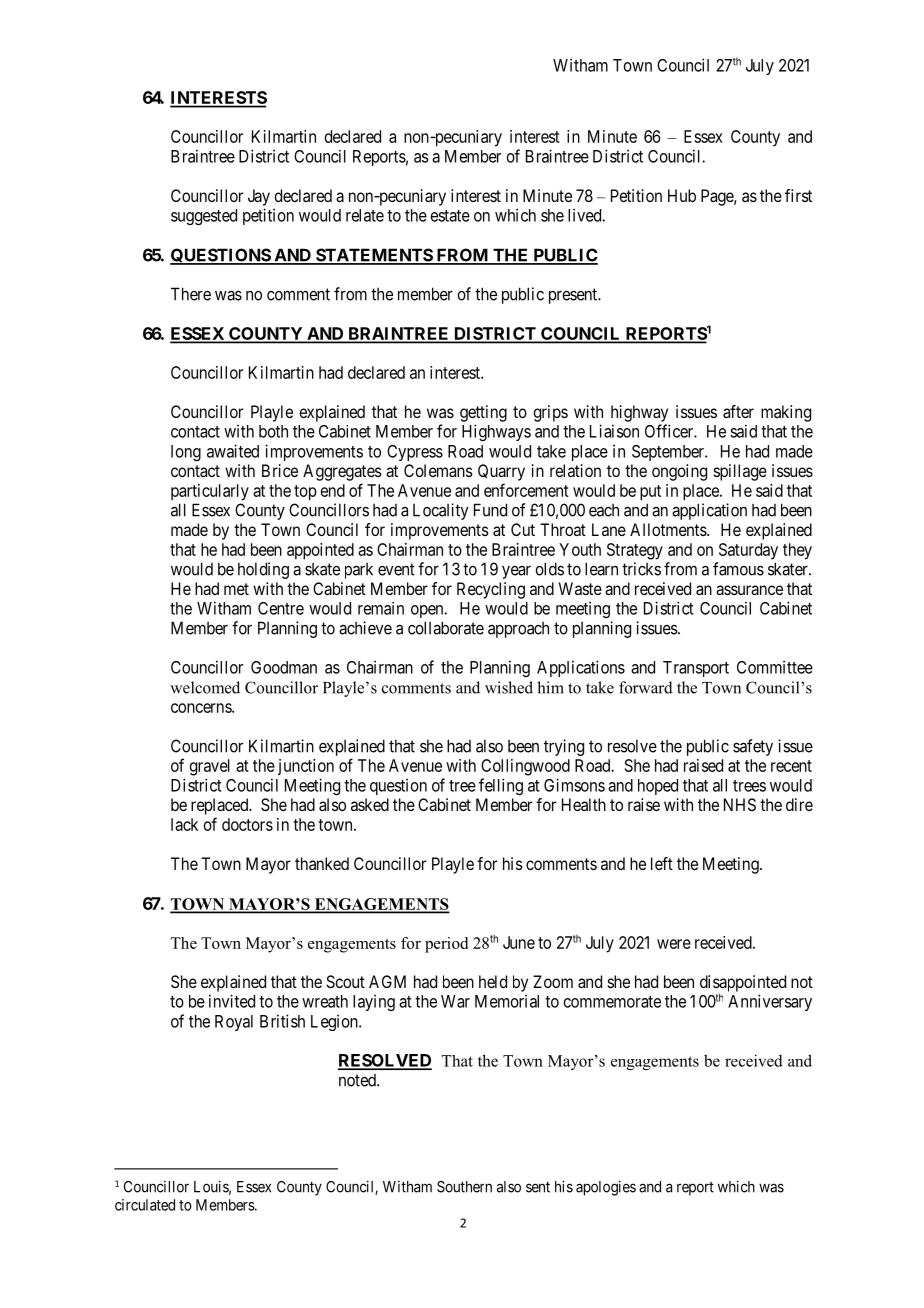 Image resolution: width=924 pixels, height=1308 pixels. What do you see at coordinates (501, 472) in the screenshot?
I see `Quarry` at bounding box center [501, 472].
